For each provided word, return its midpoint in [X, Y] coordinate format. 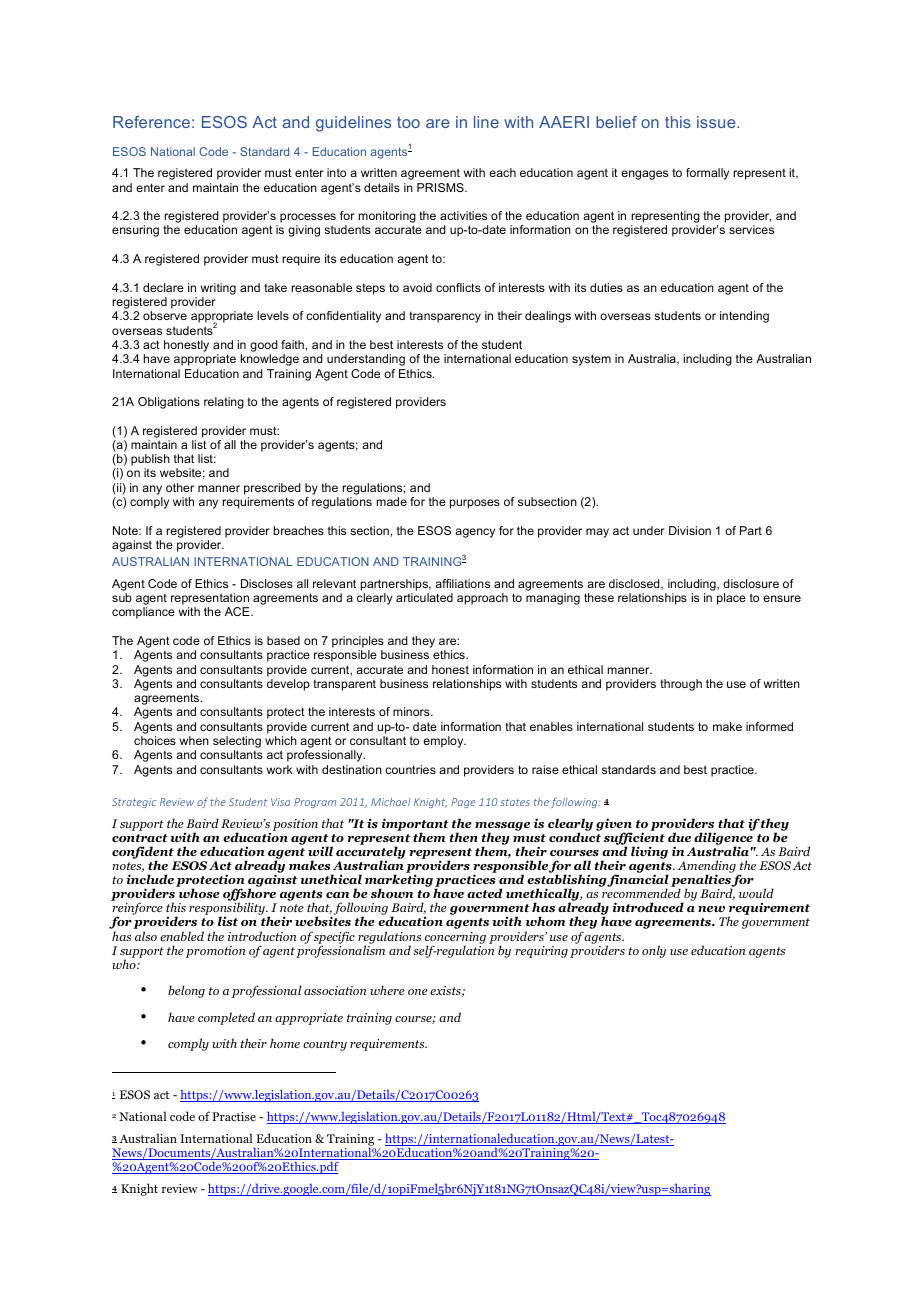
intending [744, 317]
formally [707, 174]
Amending [708, 868]
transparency [445, 317]
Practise [234, 1116]
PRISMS [441, 187]
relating [224, 403]
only [654, 951]
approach [482, 599]
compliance [143, 613]
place [731, 599]
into [336, 172]
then [464, 837]
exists [446, 991]
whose [199, 893]
